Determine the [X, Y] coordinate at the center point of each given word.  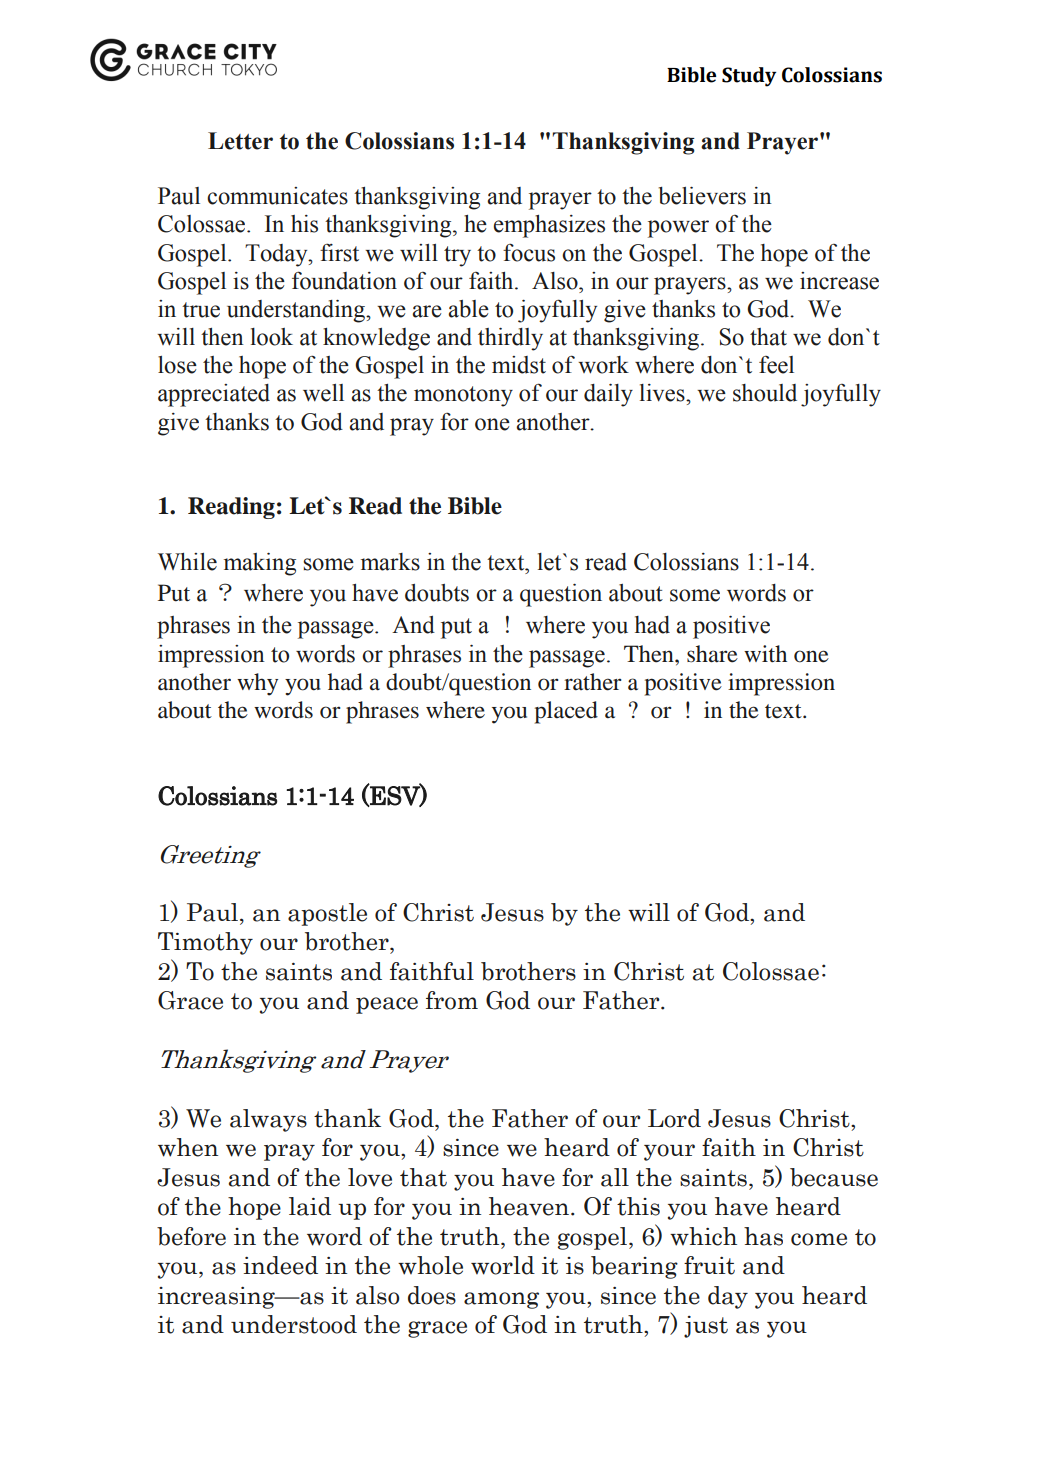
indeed [280, 1265]
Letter [240, 141]
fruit [709, 1265]
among [501, 1300]
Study [749, 77]
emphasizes [549, 226]
